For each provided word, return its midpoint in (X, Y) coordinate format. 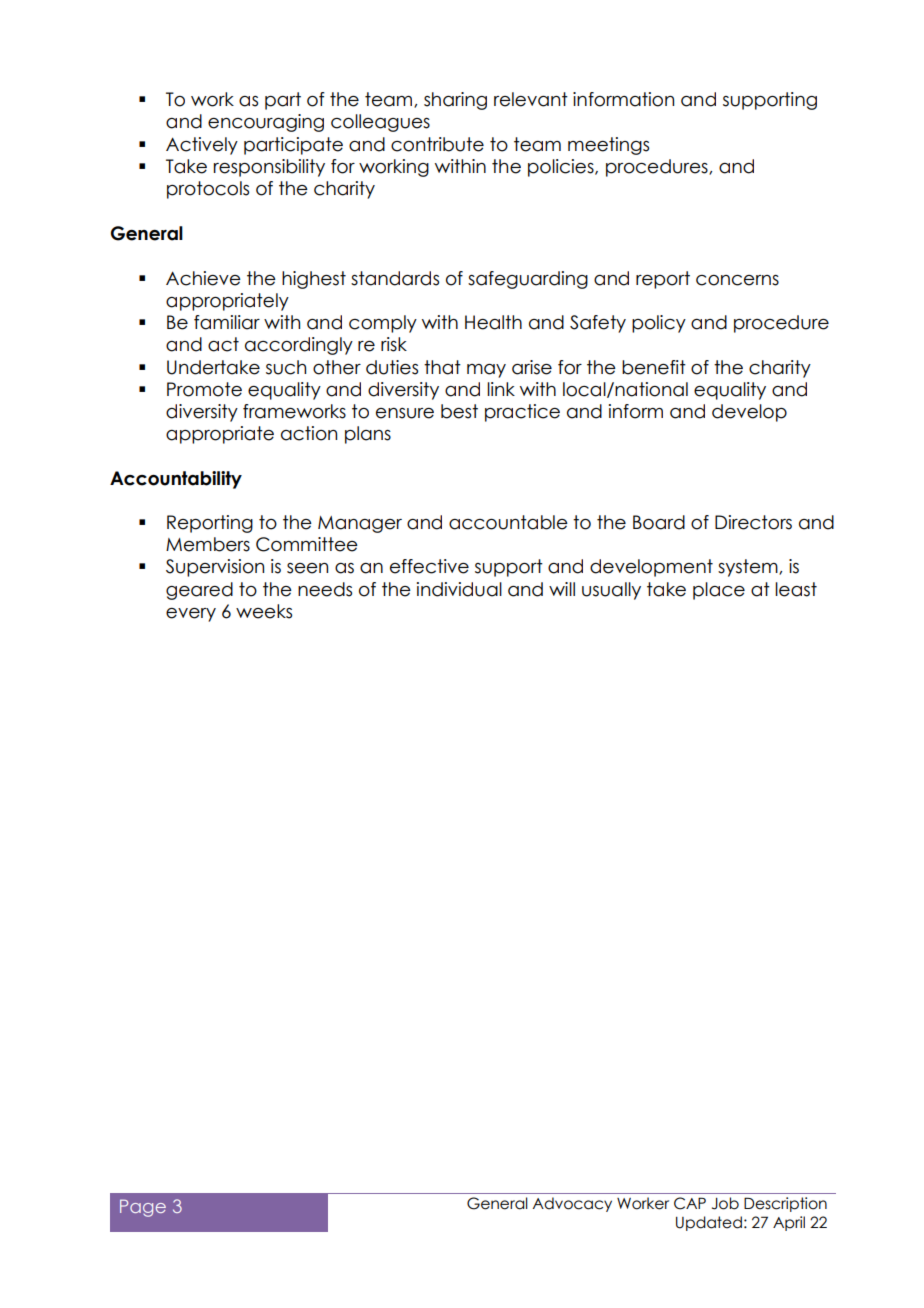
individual (459, 589)
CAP (690, 1203)
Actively (202, 146)
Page (143, 1208)
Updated (709, 1223)
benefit (654, 367)
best (459, 411)
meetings (608, 146)
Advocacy (572, 1204)
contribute (437, 144)
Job (725, 1203)
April (789, 1223)
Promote (204, 389)
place (719, 591)
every (191, 615)
